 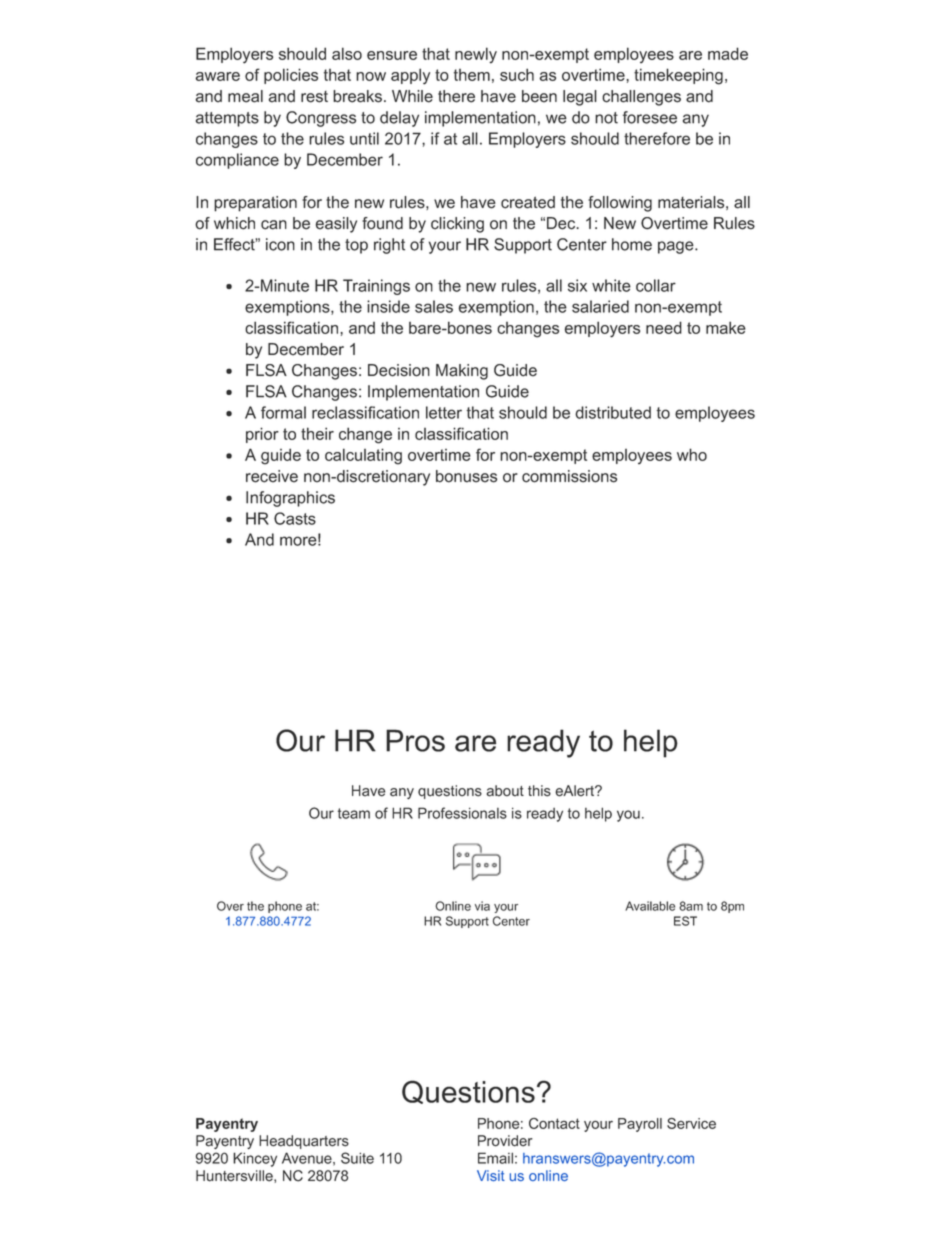 I want to click on them, so click(x=472, y=75).
